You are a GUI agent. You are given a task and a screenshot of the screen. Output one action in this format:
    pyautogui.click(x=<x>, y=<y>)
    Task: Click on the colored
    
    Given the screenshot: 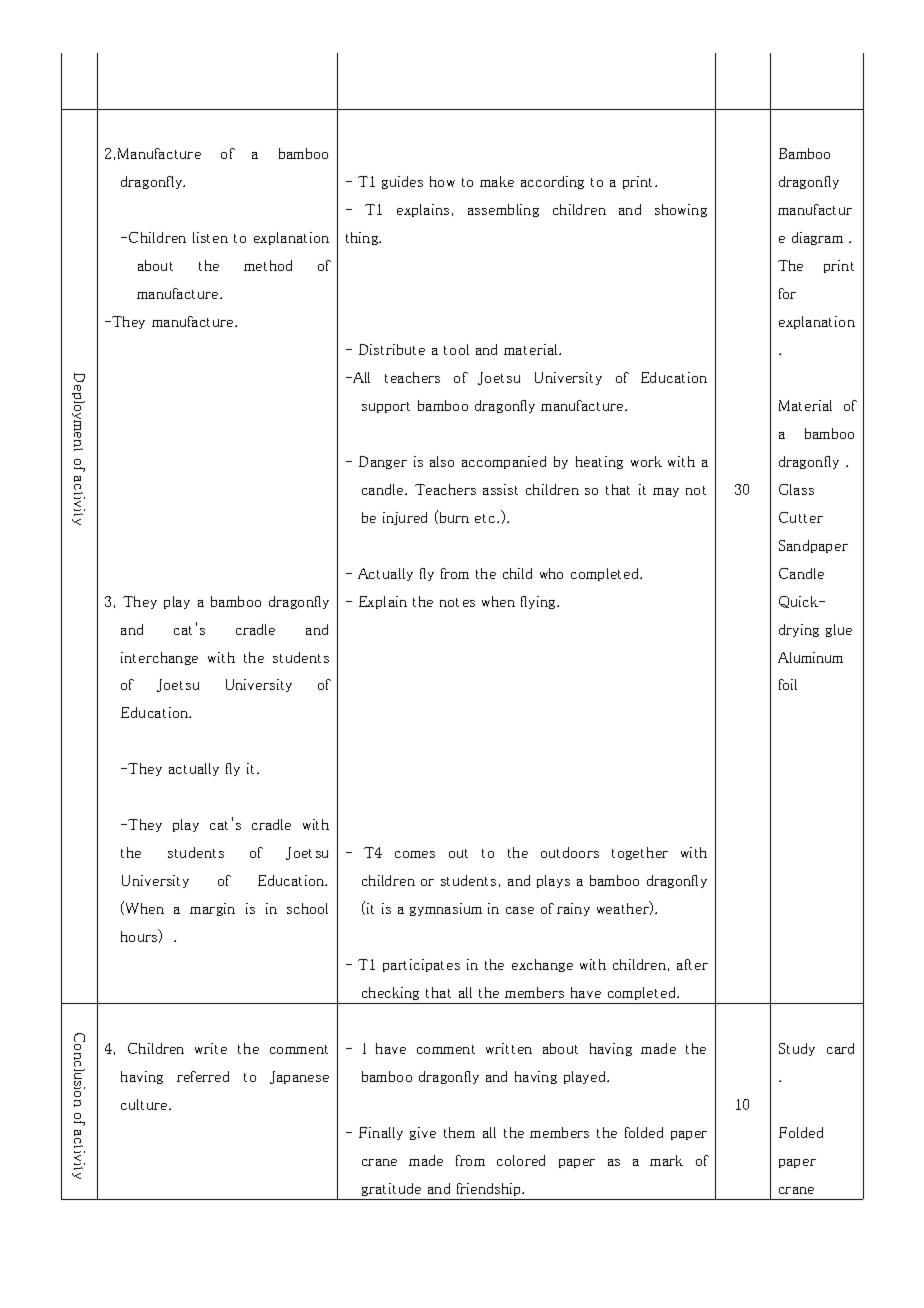 What is the action you would take?
    pyautogui.click(x=521, y=1160)
